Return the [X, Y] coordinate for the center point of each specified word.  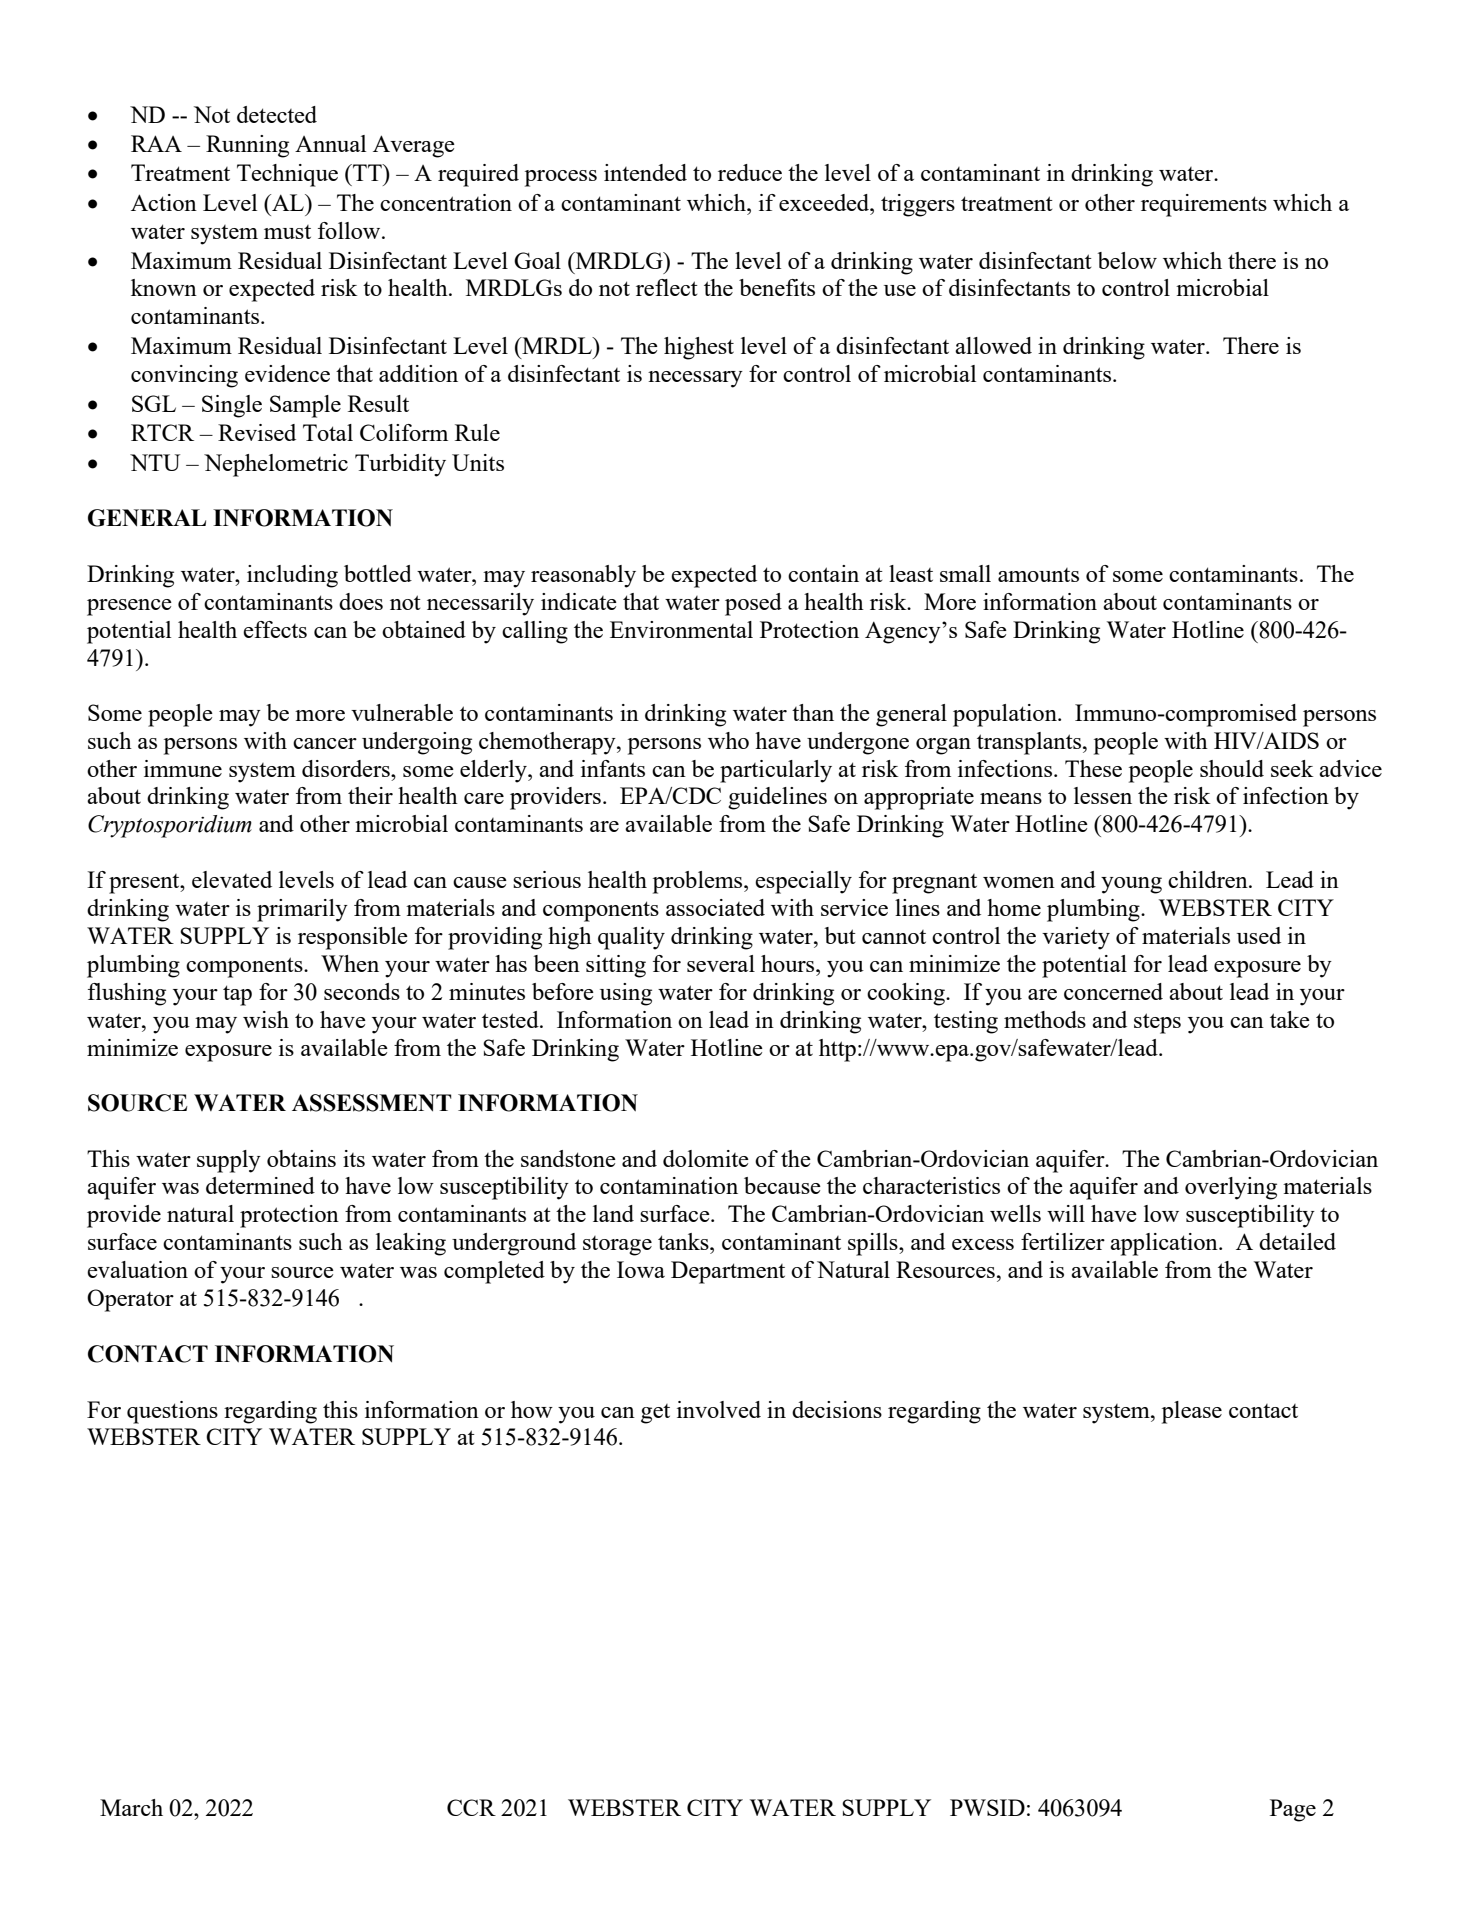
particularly [776, 771]
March [131, 1807]
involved [719, 1409]
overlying [1231, 1188]
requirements [1204, 205]
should [1232, 768]
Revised [257, 432]
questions [172, 1412]
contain [823, 573]
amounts [1038, 575]
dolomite [706, 1158]
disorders [347, 768]
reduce [750, 172]
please [1192, 1412]
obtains [301, 1158]
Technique [287, 175]
